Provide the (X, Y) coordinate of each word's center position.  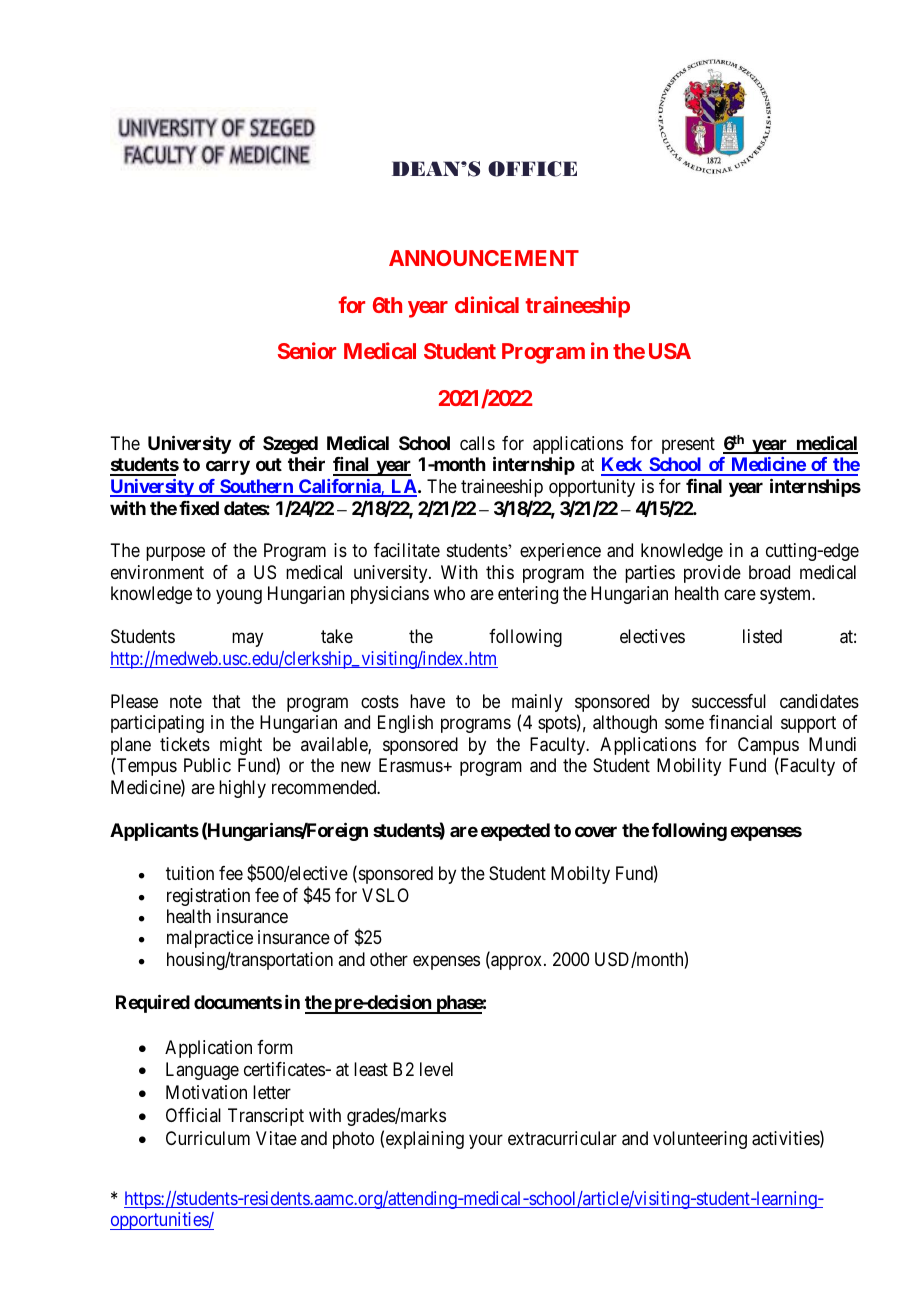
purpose (175, 554)
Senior (307, 350)
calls (477, 443)
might (241, 746)
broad (769, 572)
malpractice (210, 939)
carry (228, 467)
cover (596, 831)
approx (517, 962)
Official (193, 1115)
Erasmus (411, 765)
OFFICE (532, 169)
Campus (768, 747)
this (500, 572)
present (688, 445)
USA (670, 351)
